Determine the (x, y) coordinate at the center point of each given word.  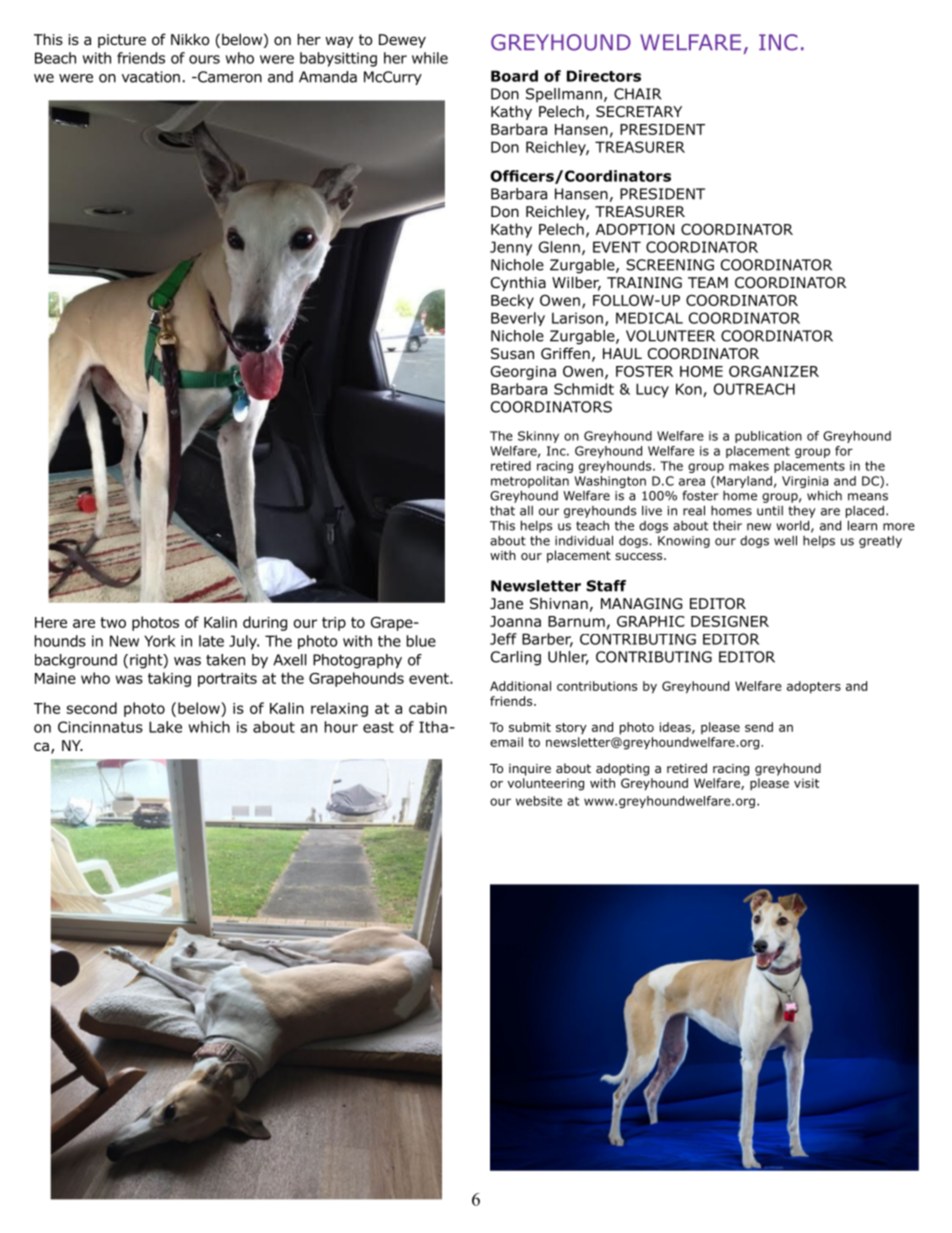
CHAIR (638, 94)
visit (806, 783)
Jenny (511, 248)
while (430, 58)
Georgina (523, 373)
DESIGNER (730, 621)
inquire (530, 770)
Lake (165, 727)
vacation (151, 77)
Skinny (538, 437)
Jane (506, 603)
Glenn (559, 247)
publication (768, 437)
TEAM (708, 282)
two (113, 622)
